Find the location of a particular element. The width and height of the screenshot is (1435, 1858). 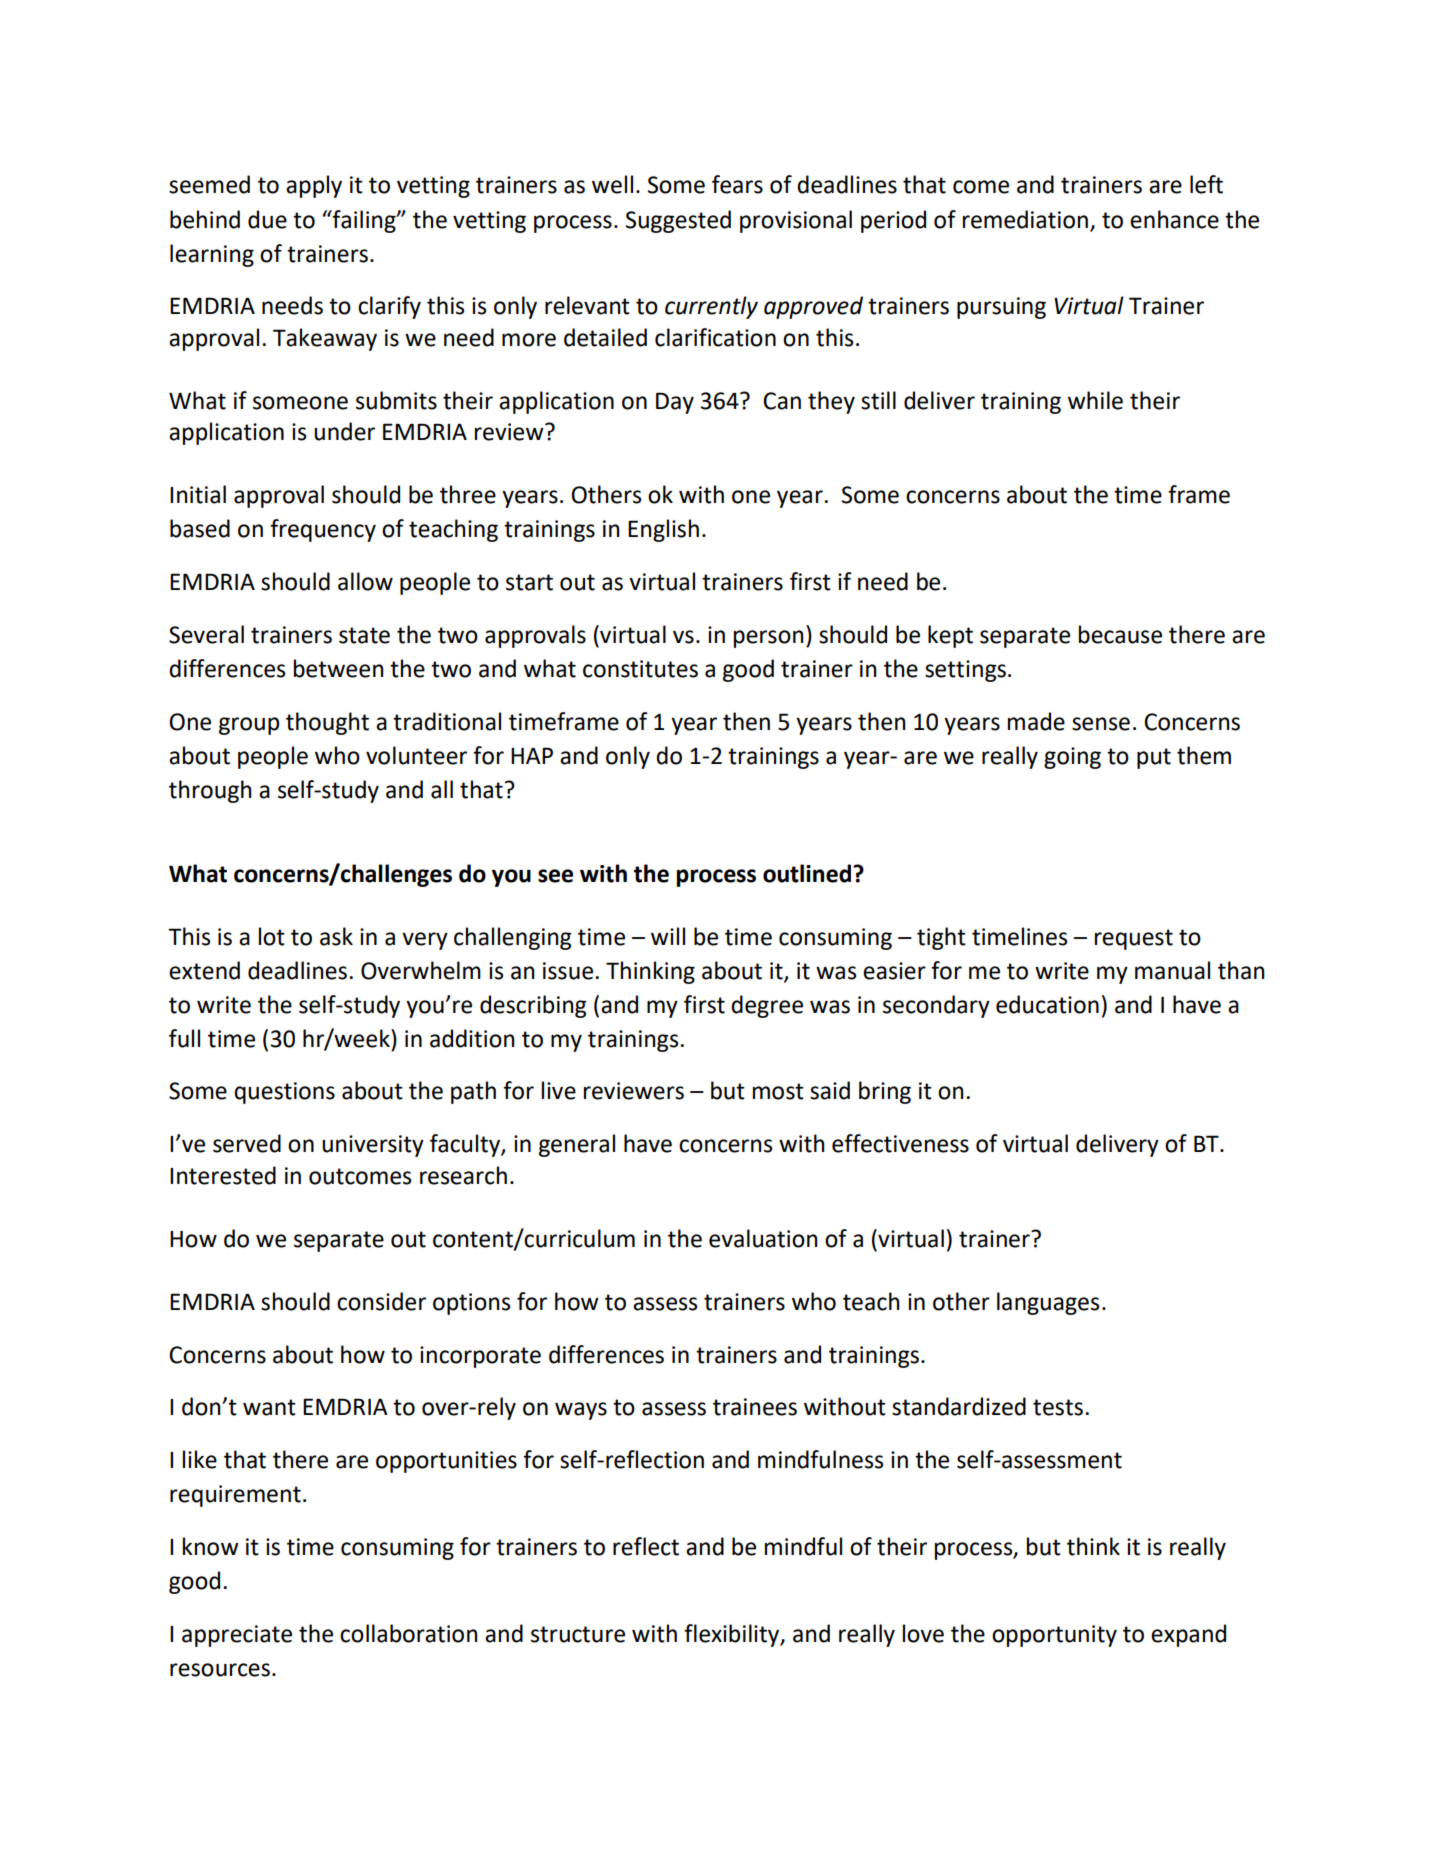

thought is located at coordinates (327, 723).
